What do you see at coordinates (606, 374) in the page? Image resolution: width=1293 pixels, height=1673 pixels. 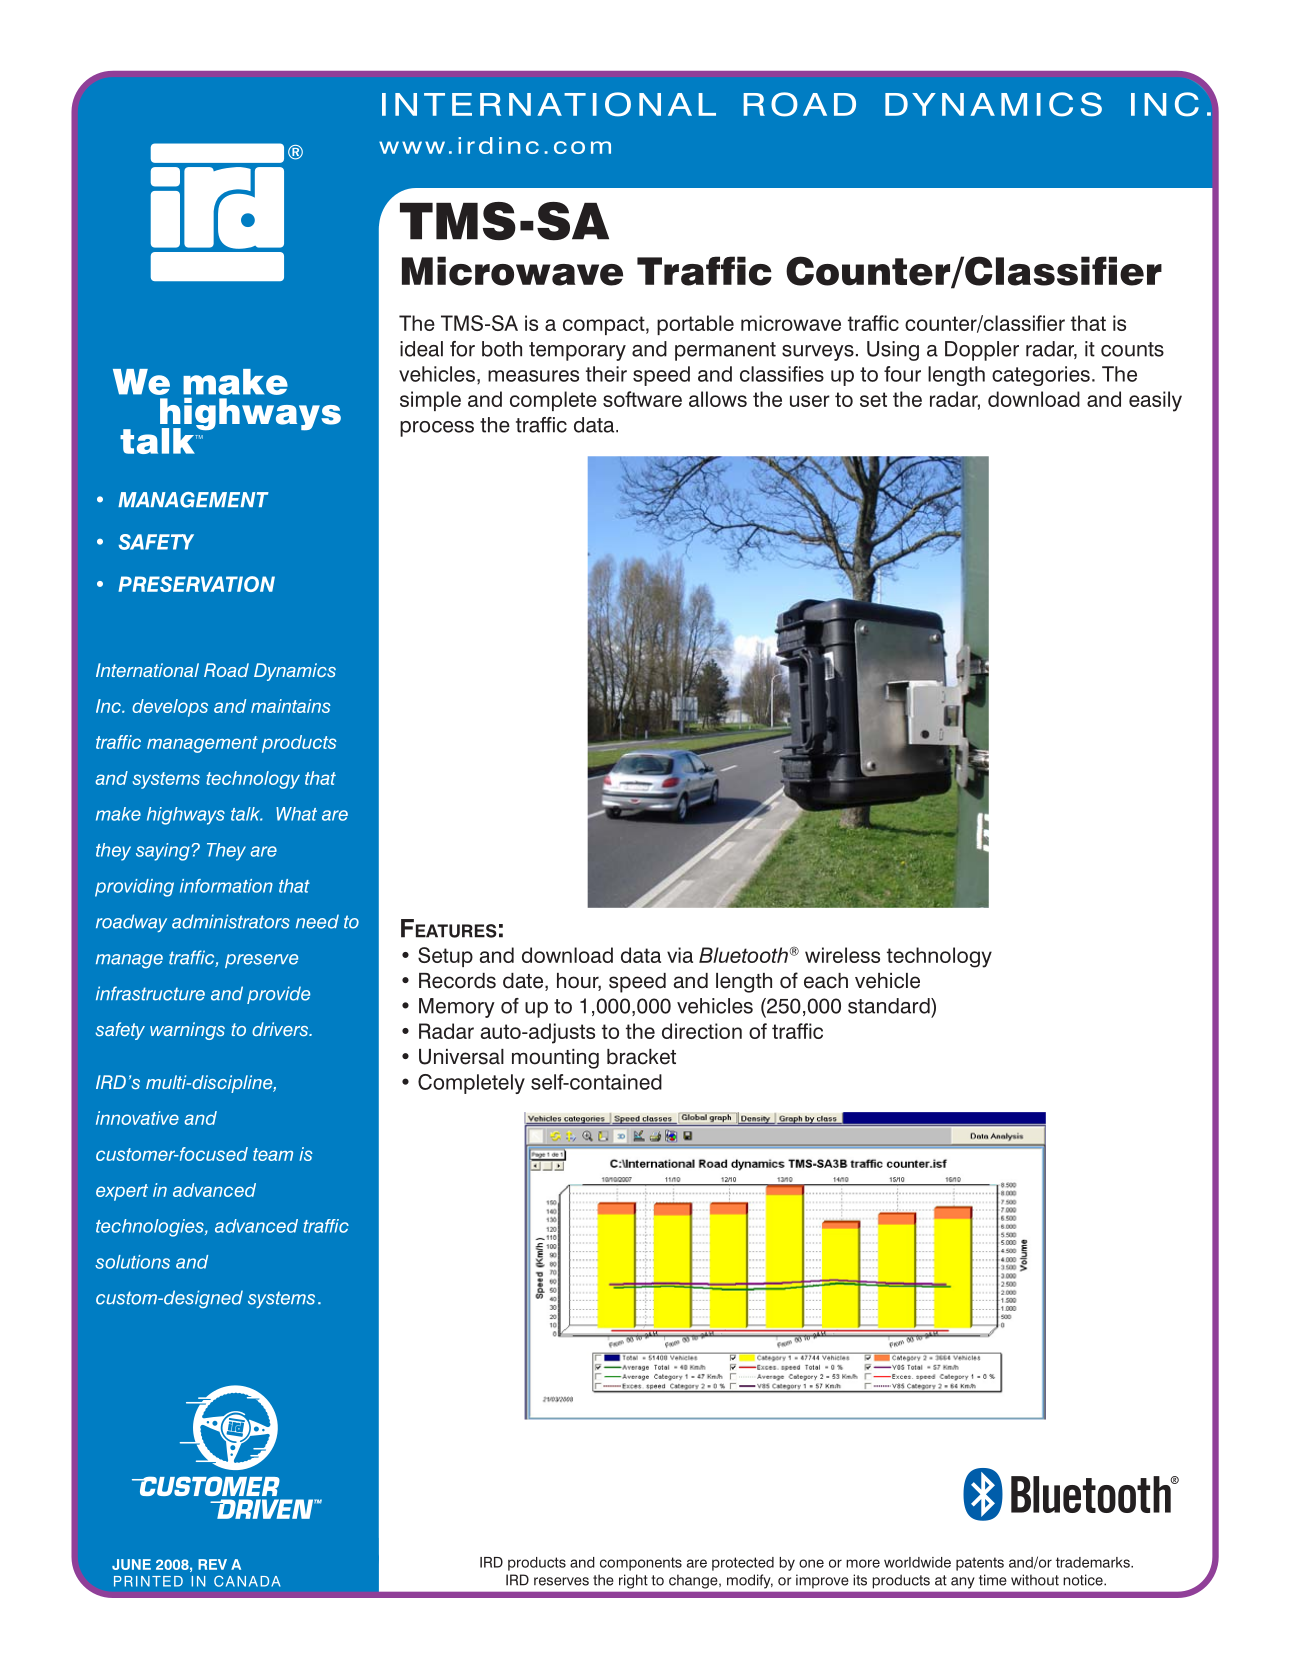 I see `their` at bounding box center [606, 374].
